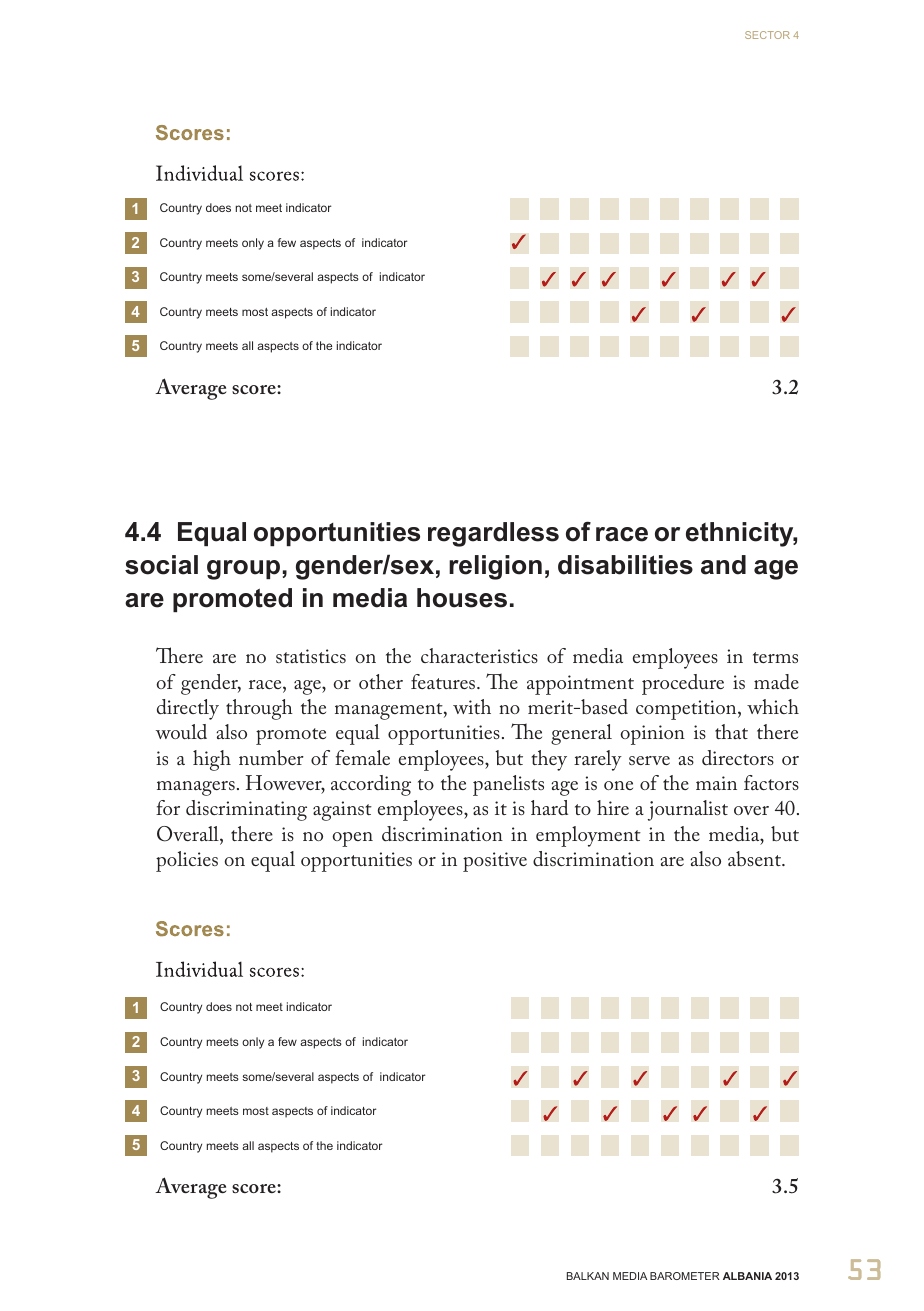  Describe the element at coordinates (723, 565) in the screenshot. I see `and` at that location.
